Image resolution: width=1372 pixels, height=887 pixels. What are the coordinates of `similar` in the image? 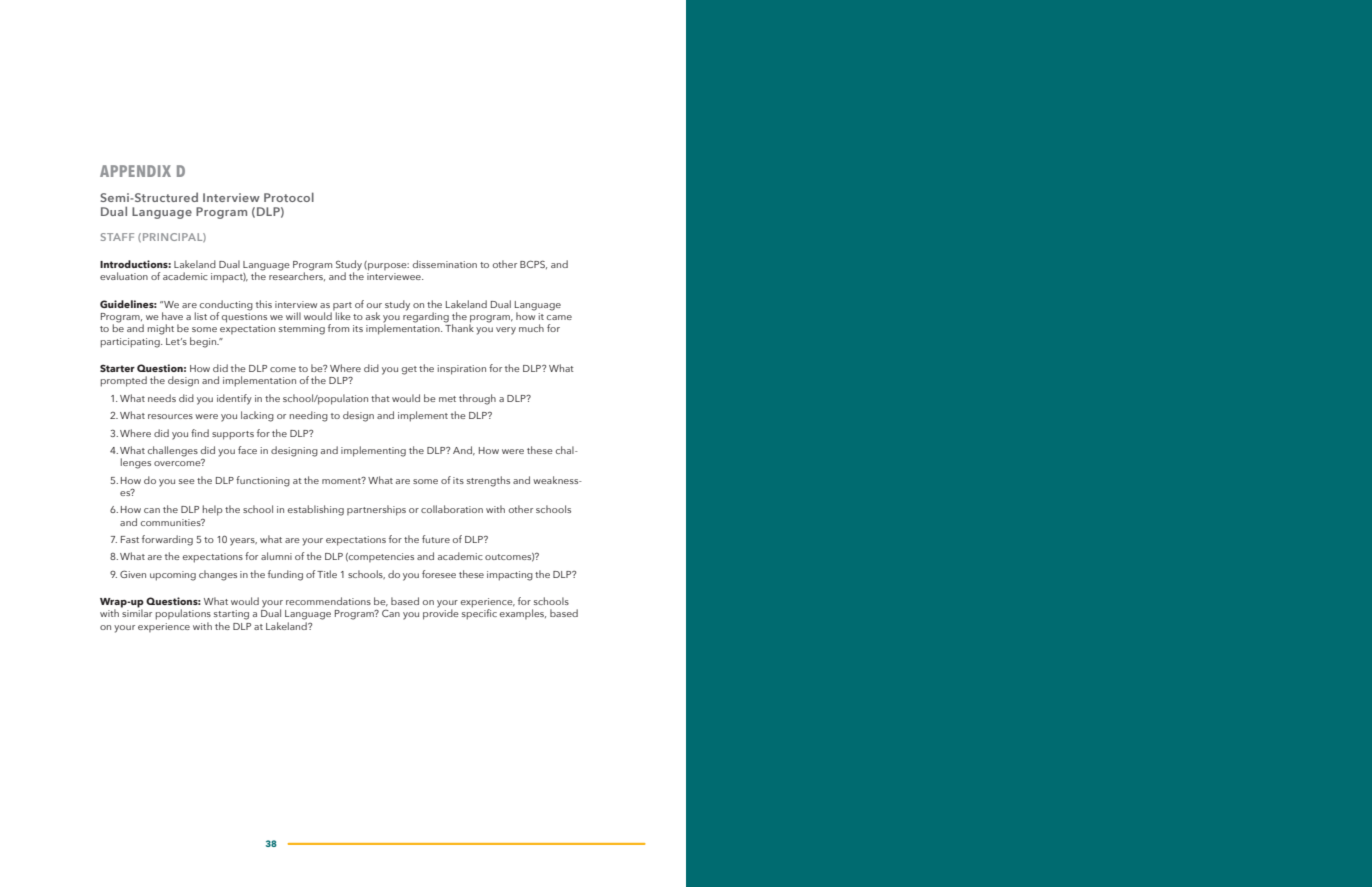 It's located at (136, 612).
